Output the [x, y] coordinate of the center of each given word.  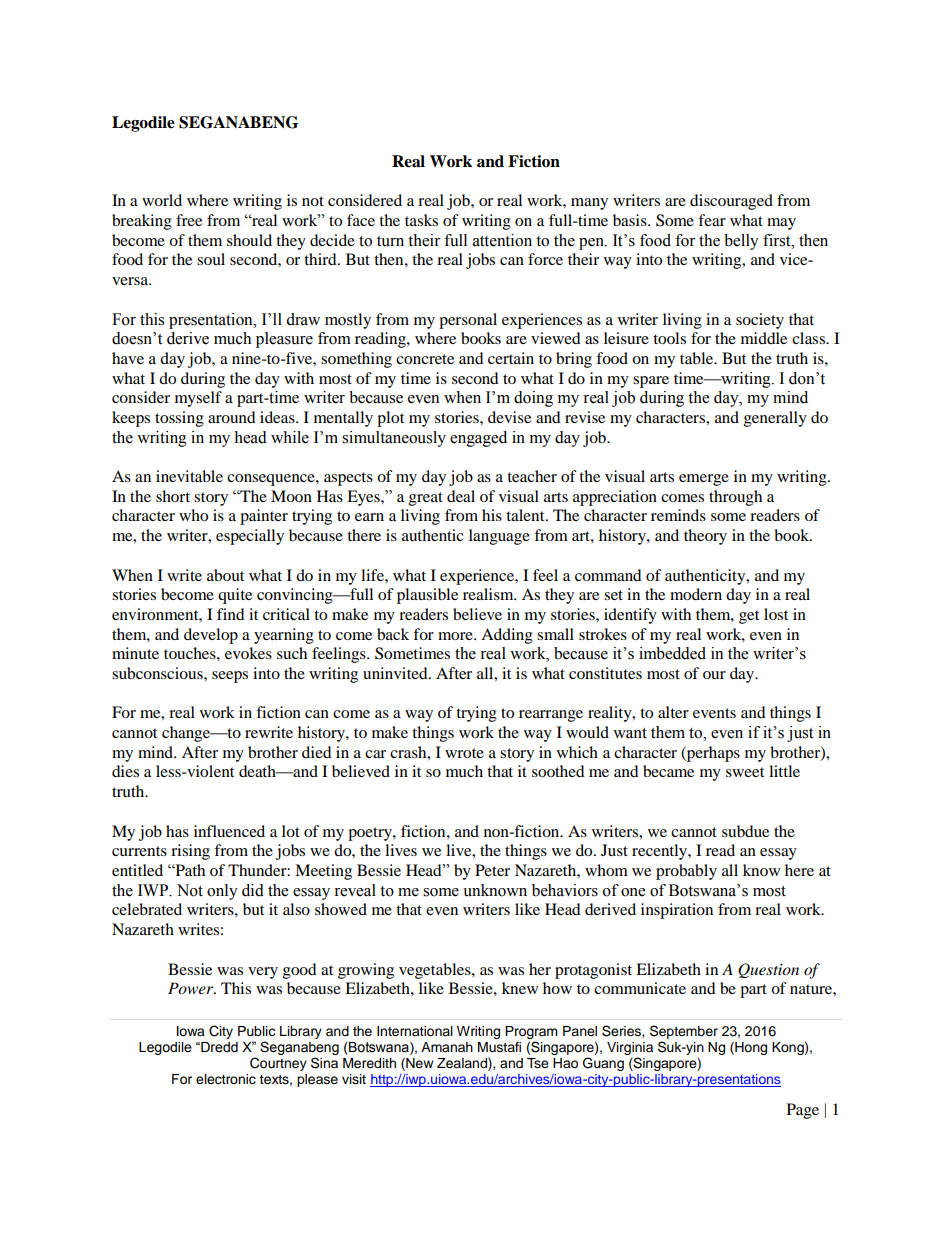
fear [712, 220]
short [173, 496]
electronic [226, 1079]
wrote [464, 753]
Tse [538, 1063]
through [735, 498]
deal [461, 496]
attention [502, 240]
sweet [745, 772]
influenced [229, 831]
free [189, 220]
